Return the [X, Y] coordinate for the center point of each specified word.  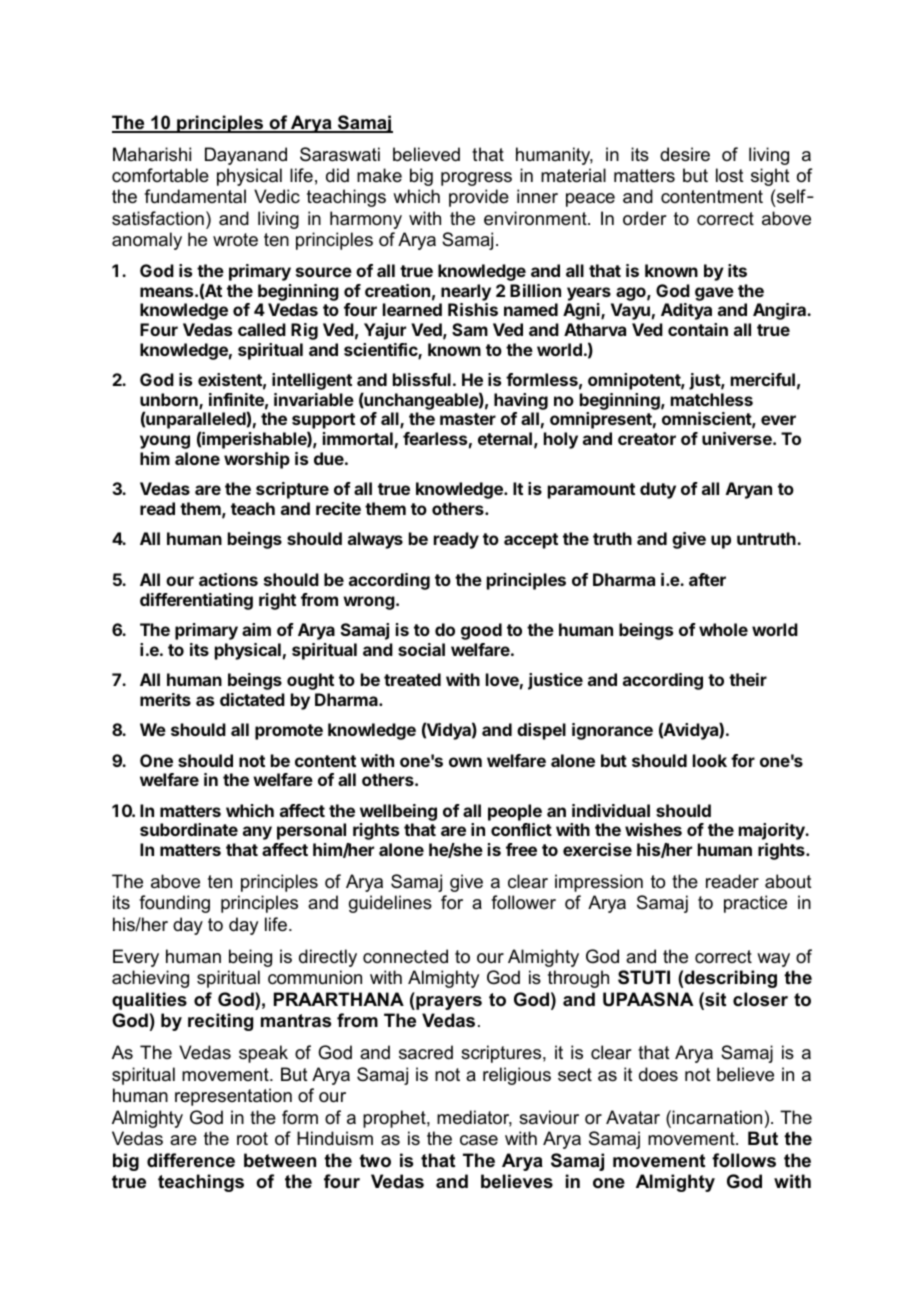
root [252, 1138]
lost [730, 175]
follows [744, 1160]
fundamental [195, 196]
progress [476, 179]
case [479, 1140]
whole [723, 629]
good [481, 631]
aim [256, 629]
